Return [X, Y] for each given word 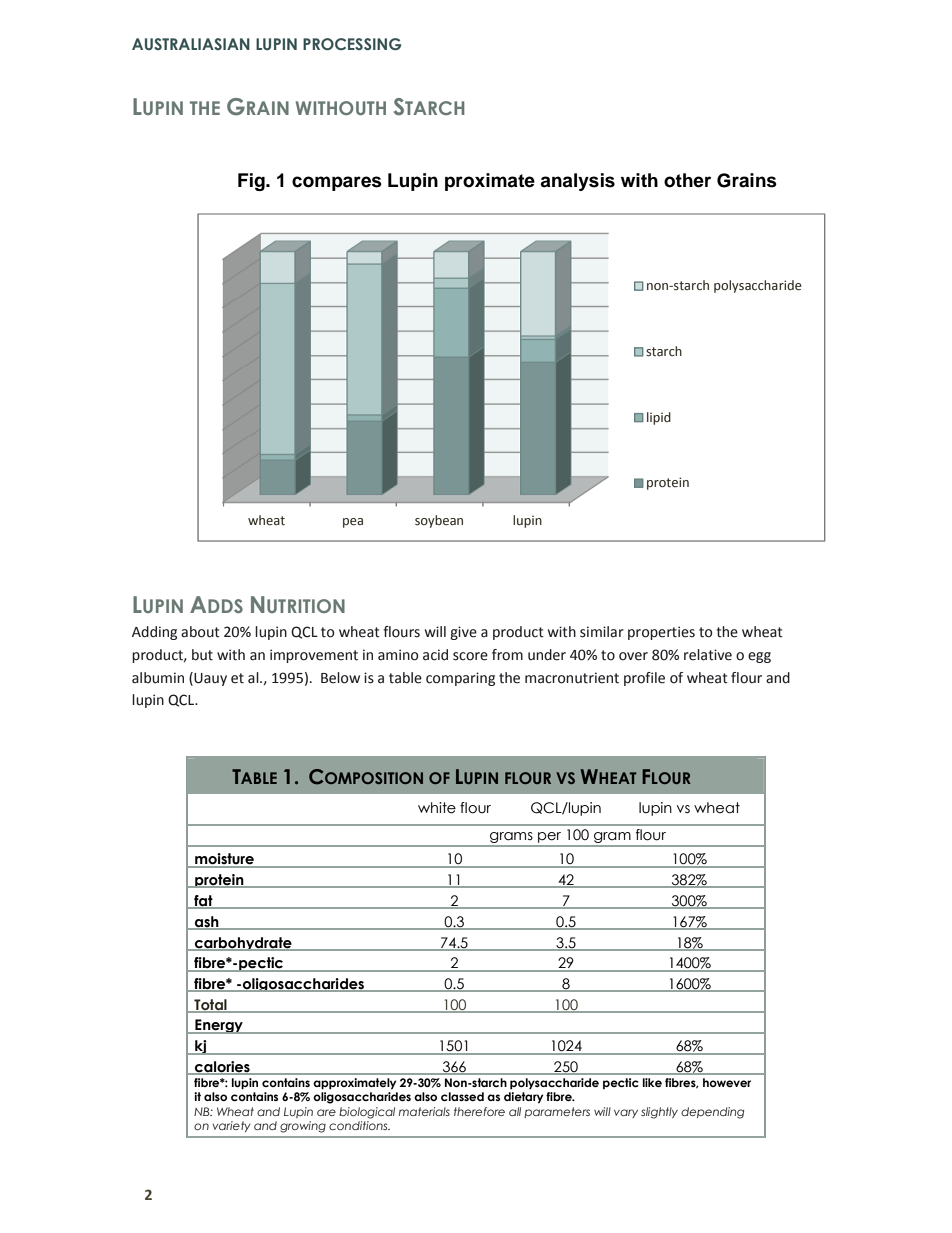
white [437, 808]
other [687, 180]
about [200, 632]
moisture [224, 860]
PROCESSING [352, 44]
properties [661, 633]
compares [337, 183]
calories [222, 1068]
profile [644, 679]
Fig [252, 182]
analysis [577, 182]
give [463, 633]
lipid [659, 418]
